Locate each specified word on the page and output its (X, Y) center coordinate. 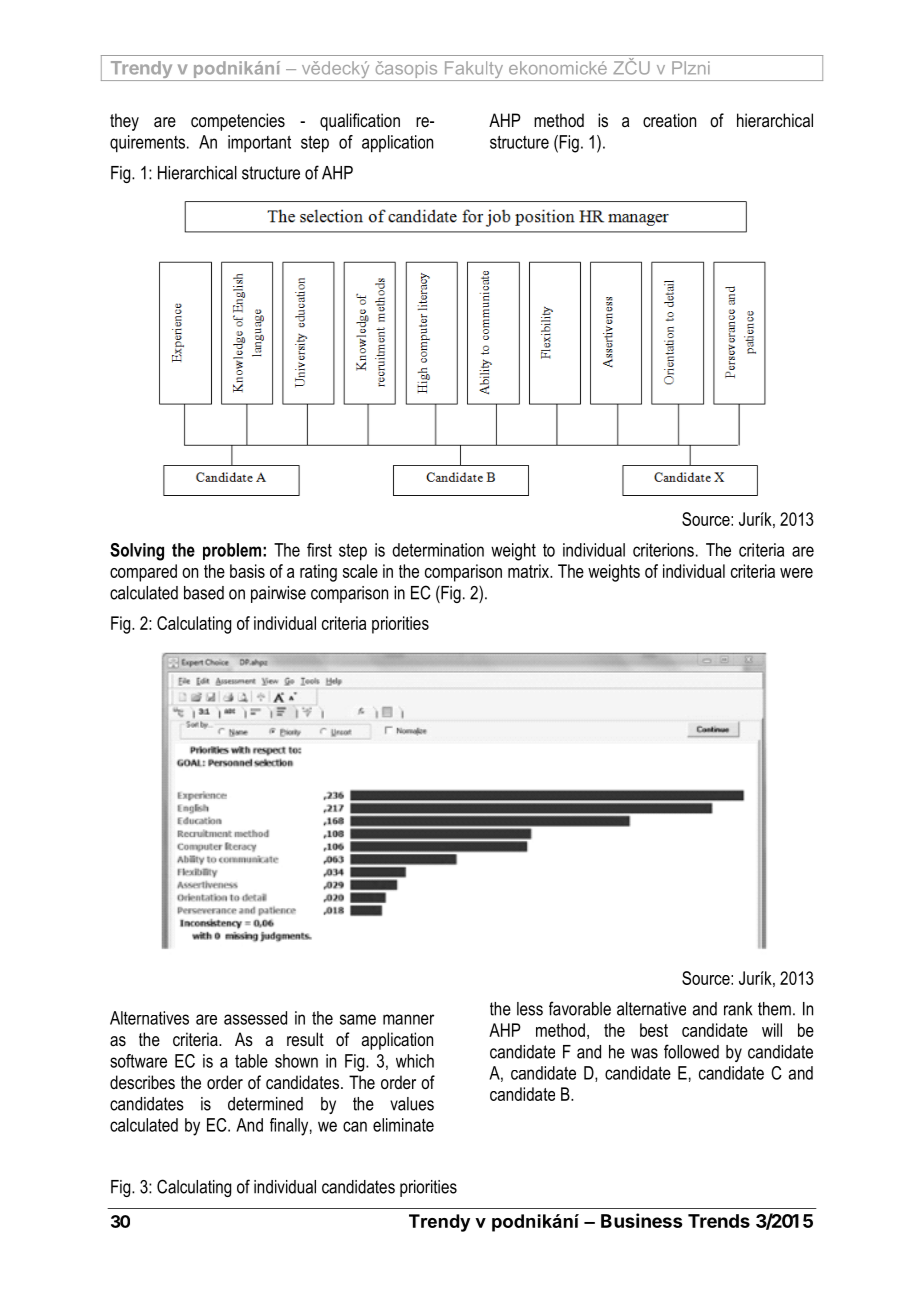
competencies (238, 122)
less (530, 1009)
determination (438, 550)
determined (265, 1104)
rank (738, 1009)
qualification (360, 122)
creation (669, 120)
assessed (255, 1018)
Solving (137, 552)
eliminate (403, 1125)
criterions (663, 550)
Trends (719, 1221)
